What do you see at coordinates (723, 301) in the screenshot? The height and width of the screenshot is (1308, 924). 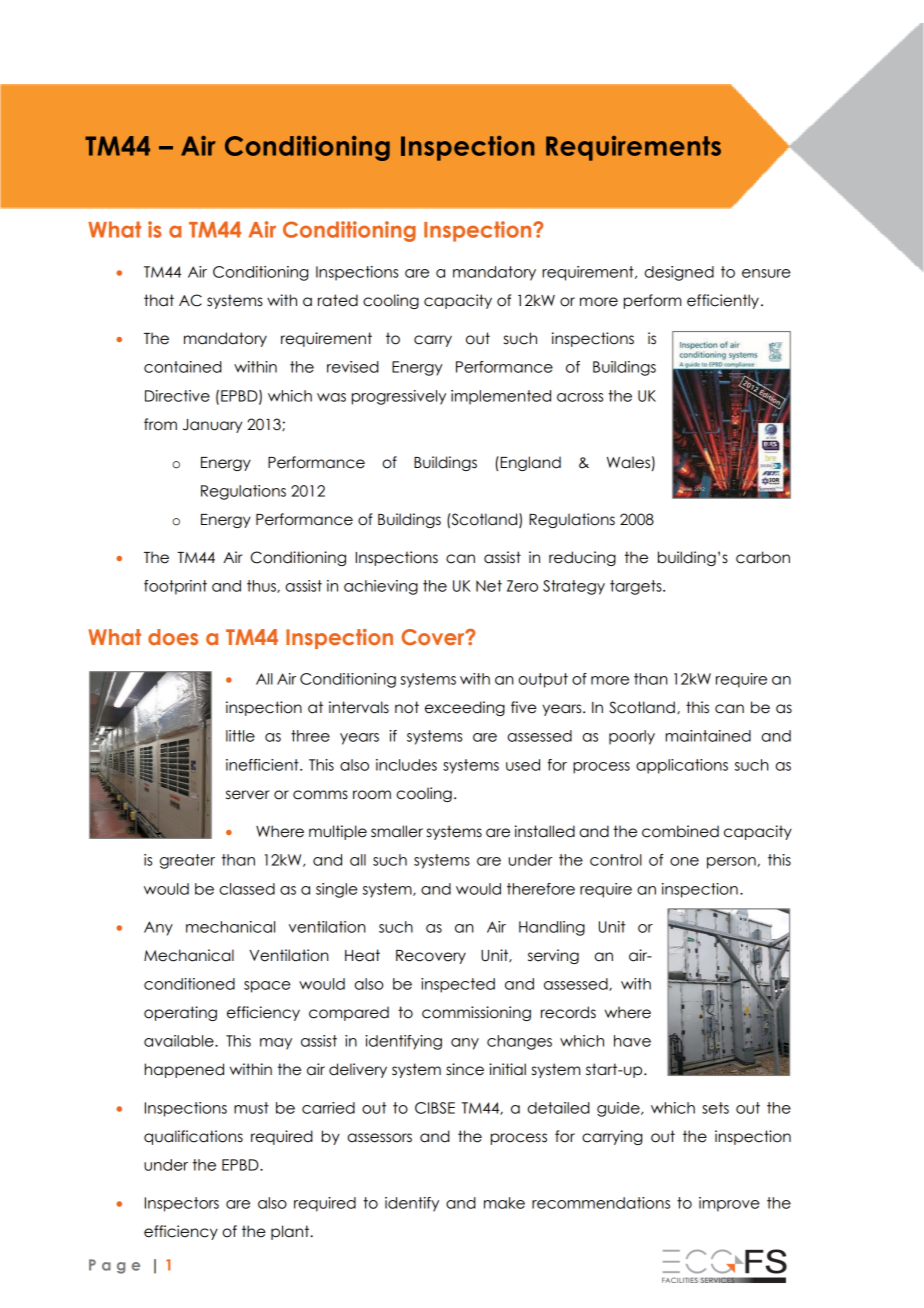 I see `efficiently` at bounding box center [723, 301].
